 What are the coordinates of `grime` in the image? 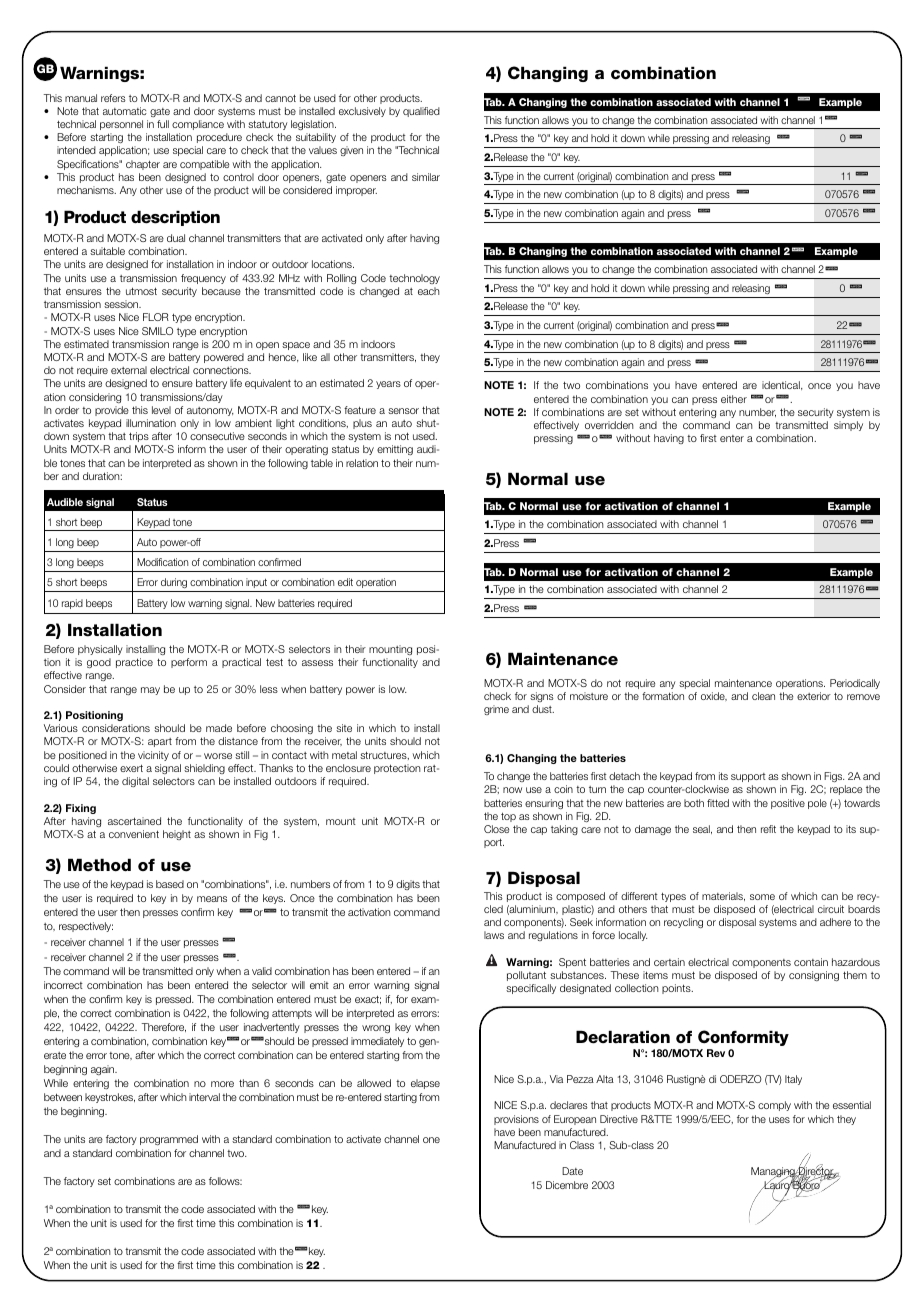 It's located at (496, 710).
